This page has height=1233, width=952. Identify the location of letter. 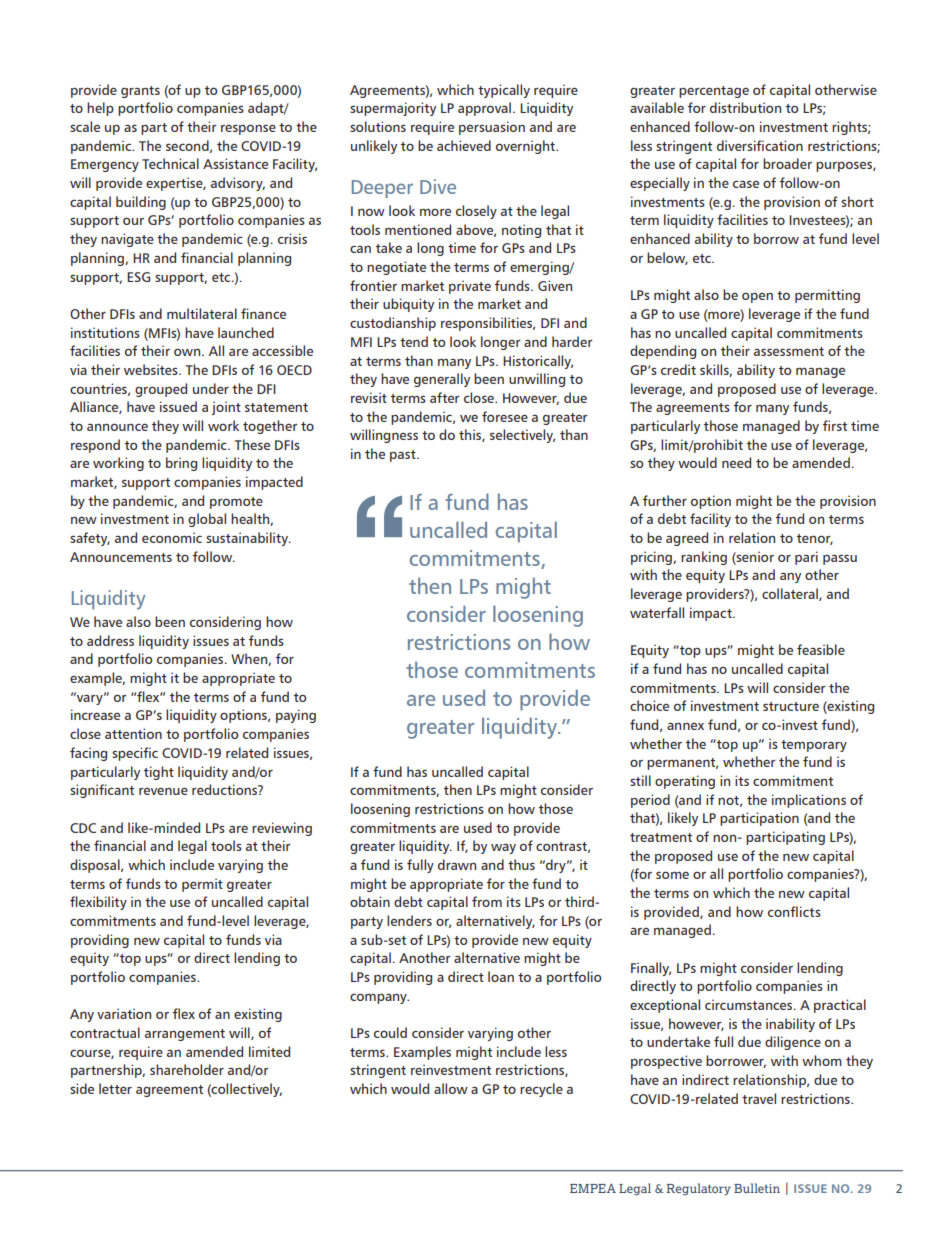
(115, 1088).
